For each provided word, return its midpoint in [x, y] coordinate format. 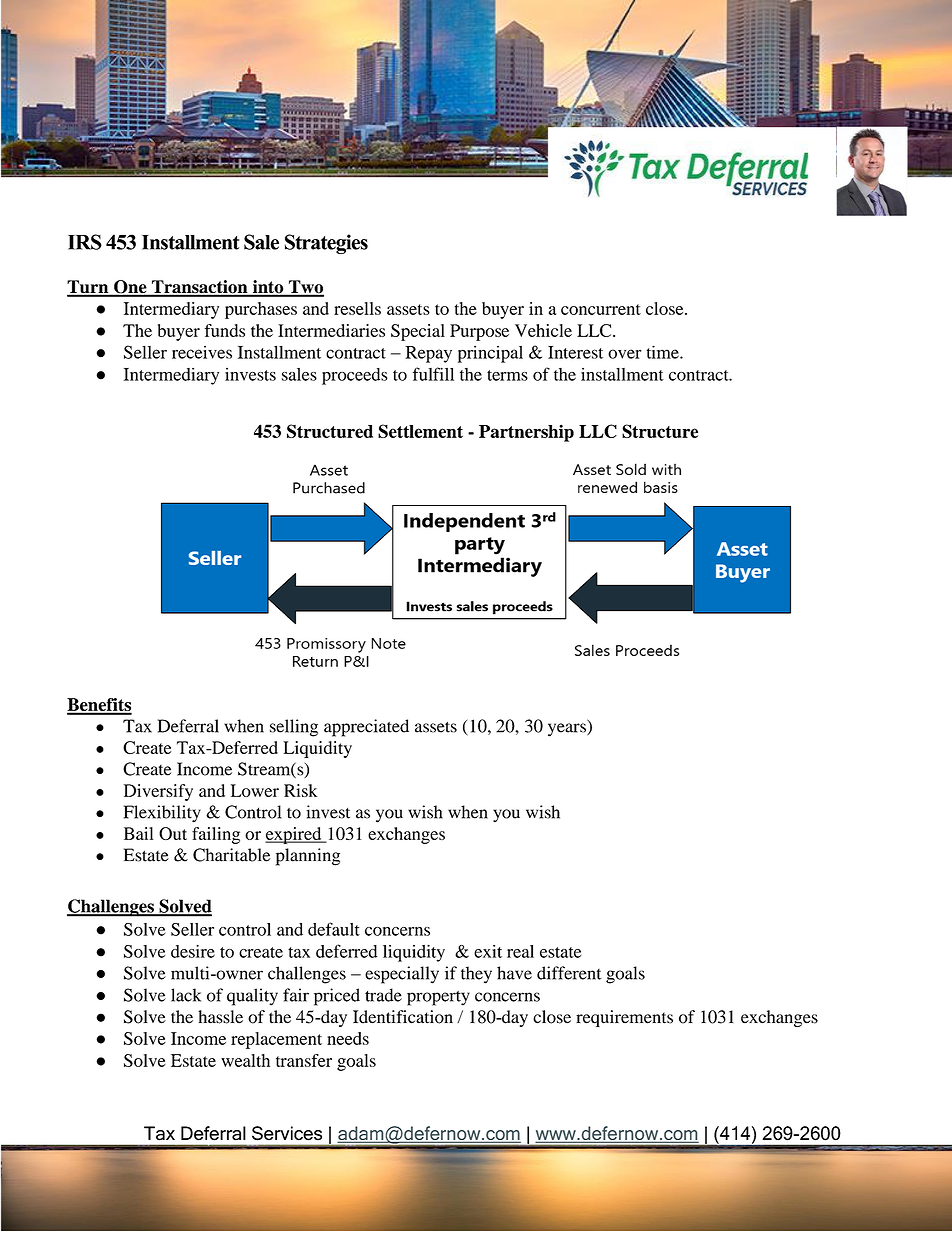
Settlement [420, 431]
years [568, 730]
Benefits [99, 706]
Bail [139, 833]
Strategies [326, 244]
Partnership [526, 433]
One [130, 288]
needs [348, 1038]
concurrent [601, 309]
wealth [245, 1060]
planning [308, 857]
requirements [624, 1018]
